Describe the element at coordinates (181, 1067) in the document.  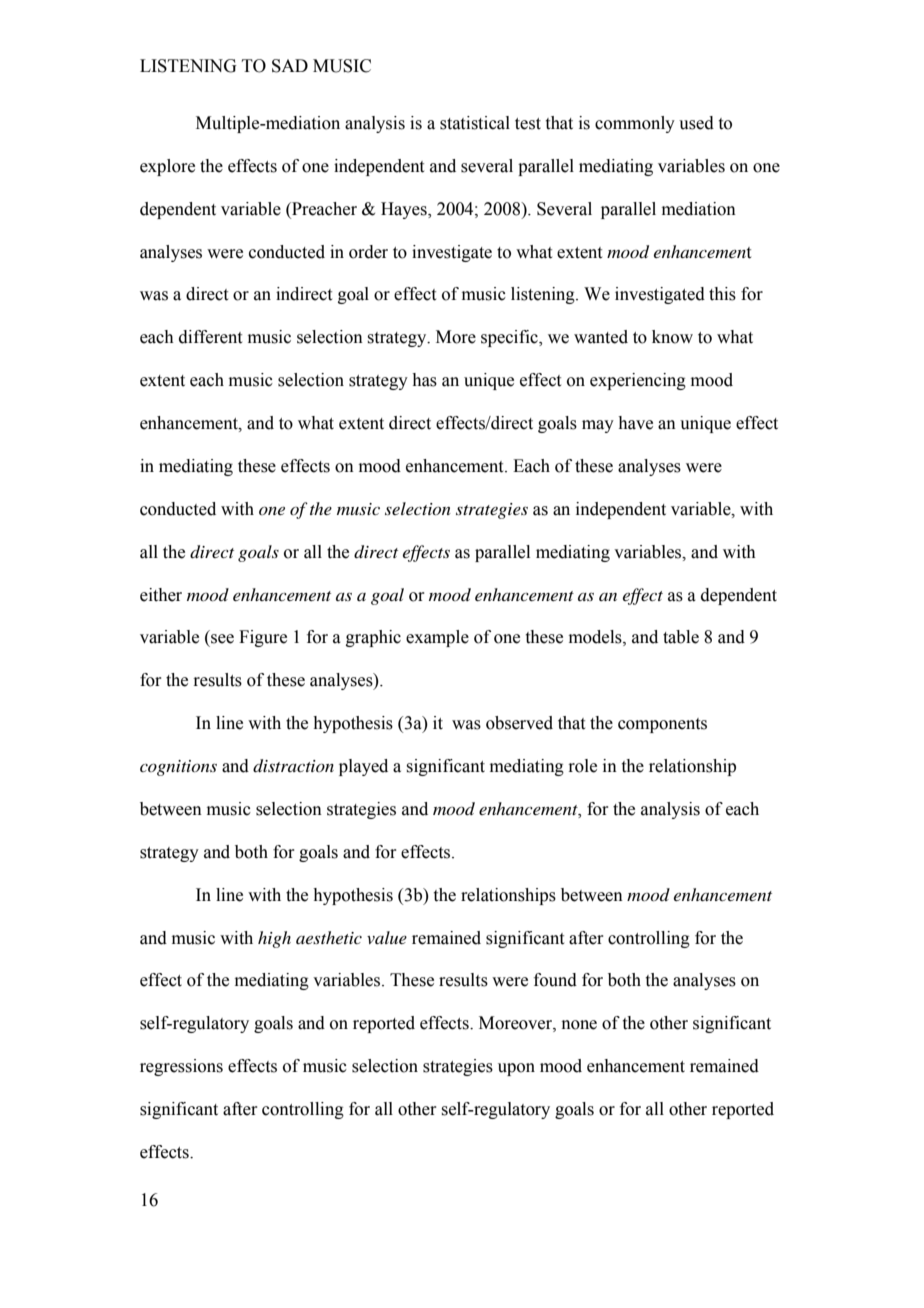
I see `regressions` at that location.
